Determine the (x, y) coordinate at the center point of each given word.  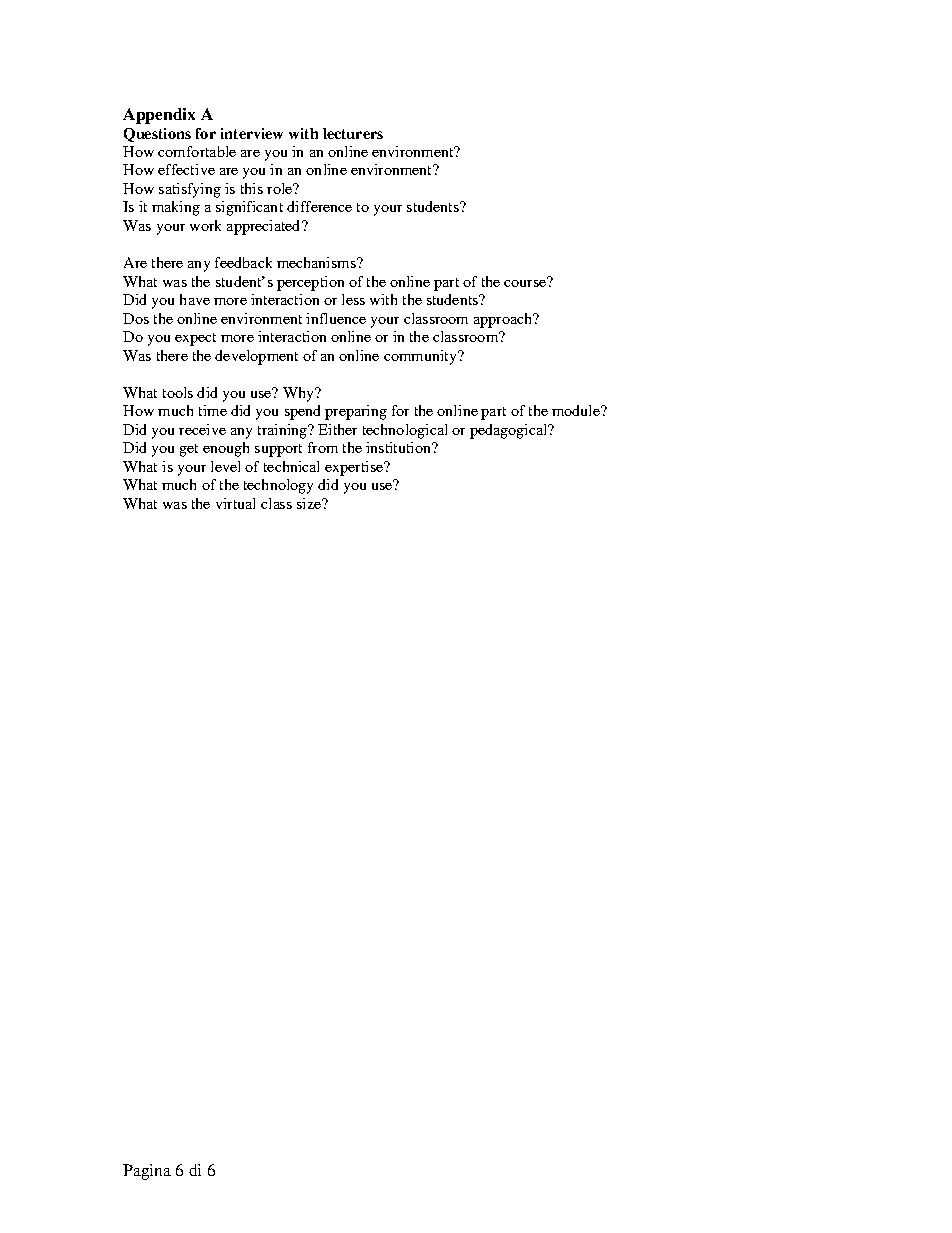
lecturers (353, 133)
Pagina (147, 1172)
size (310, 503)
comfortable (197, 151)
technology (278, 486)
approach (504, 320)
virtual (235, 503)
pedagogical (509, 431)
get (189, 450)
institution (399, 447)
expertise (355, 468)
